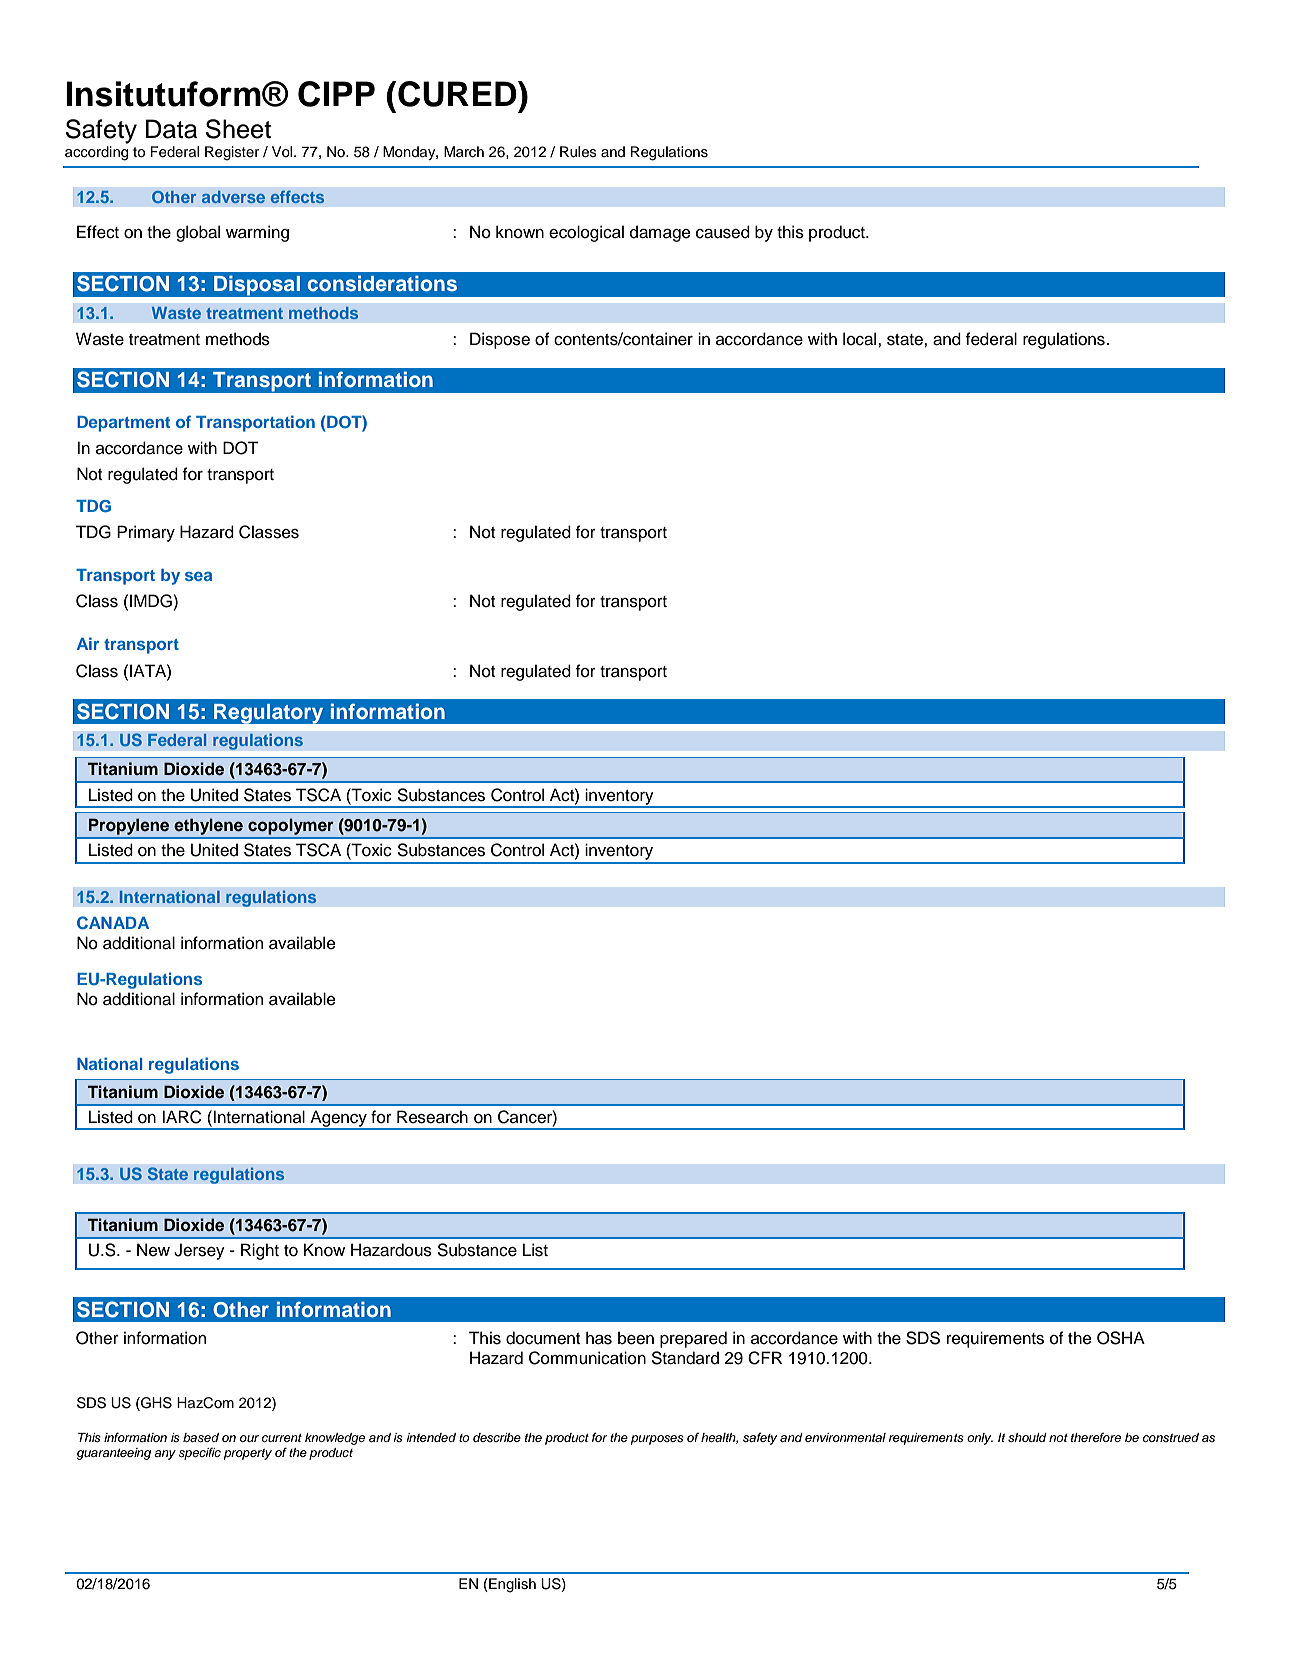 The image size is (1298, 1679). I want to click on Jersey, so click(199, 1251).
